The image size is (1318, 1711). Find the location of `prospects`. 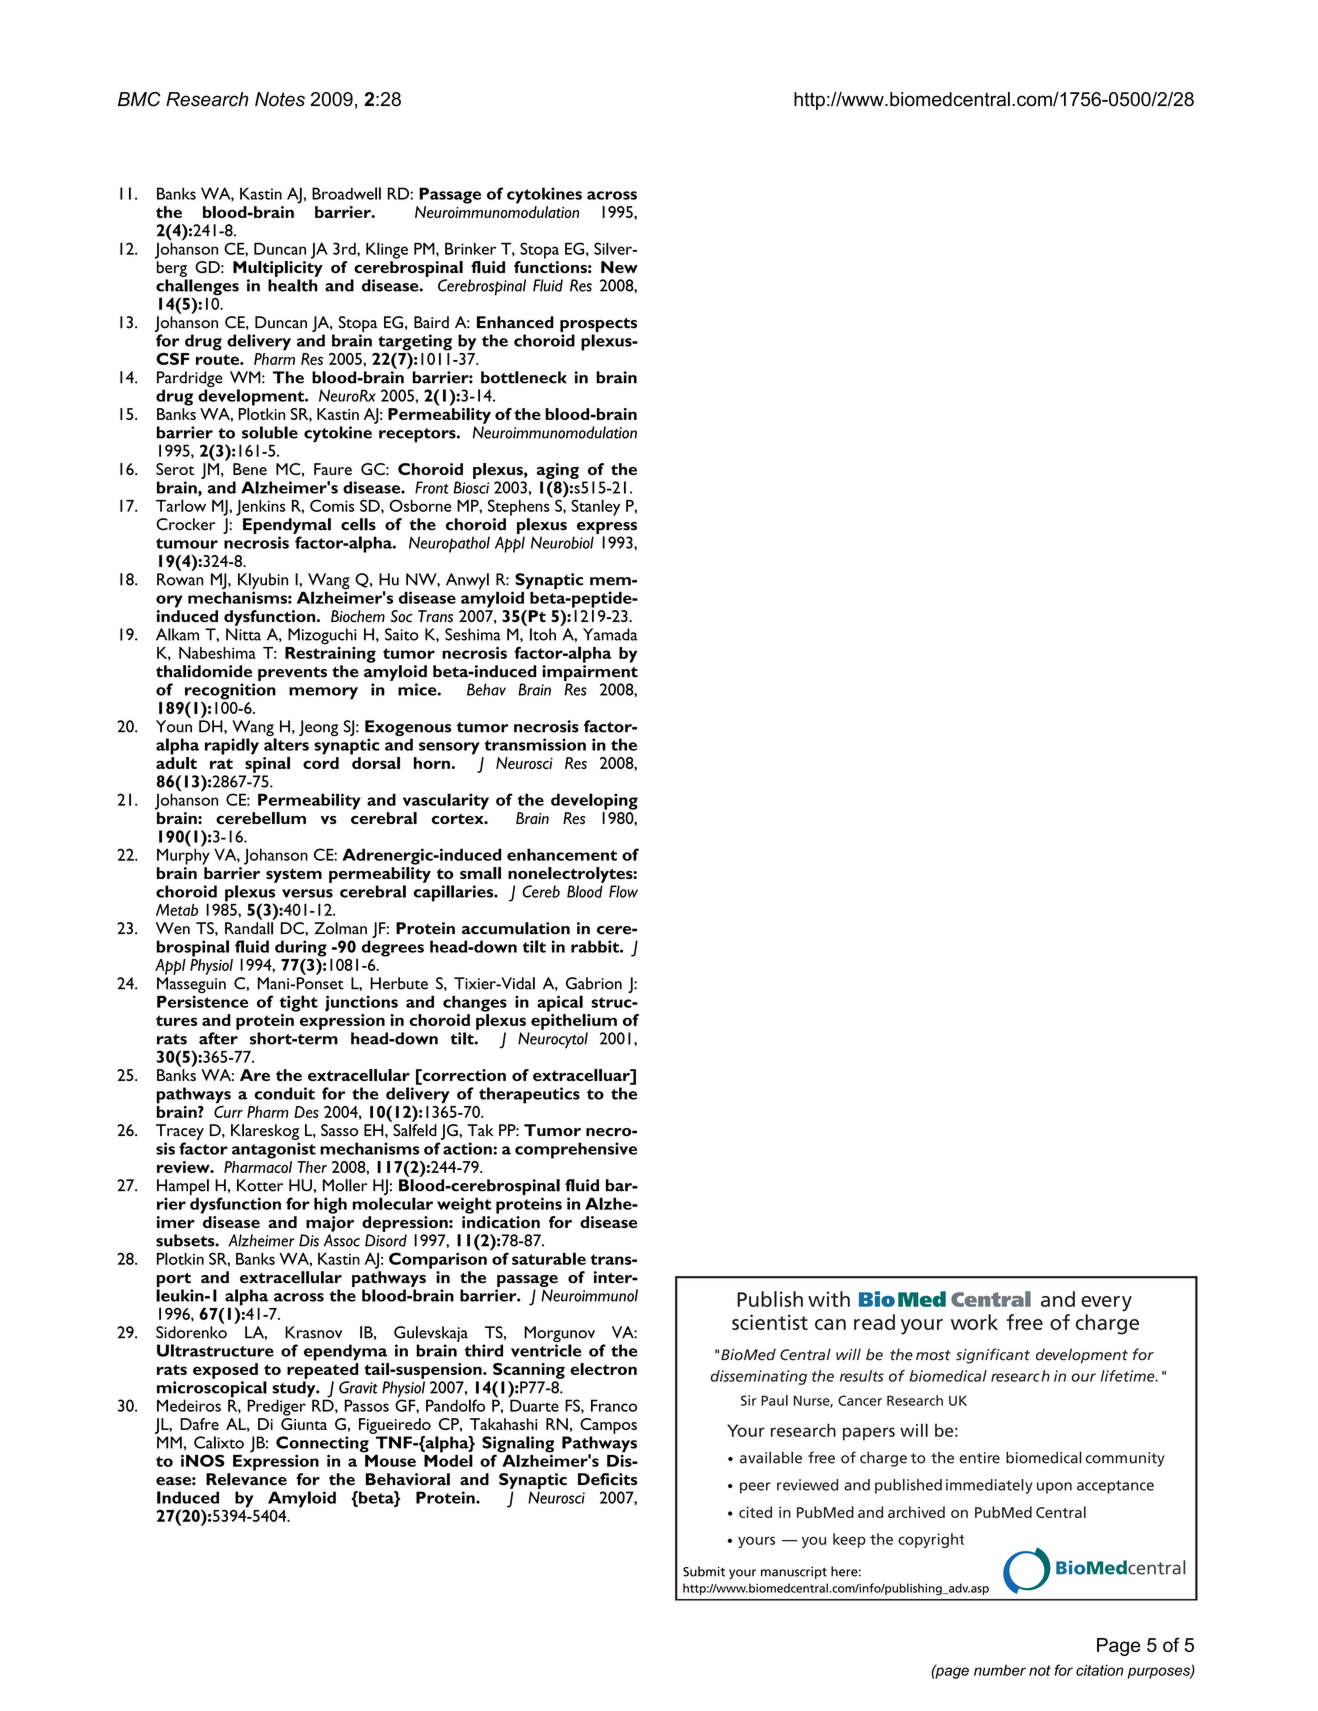

prospects is located at coordinates (598, 326).
